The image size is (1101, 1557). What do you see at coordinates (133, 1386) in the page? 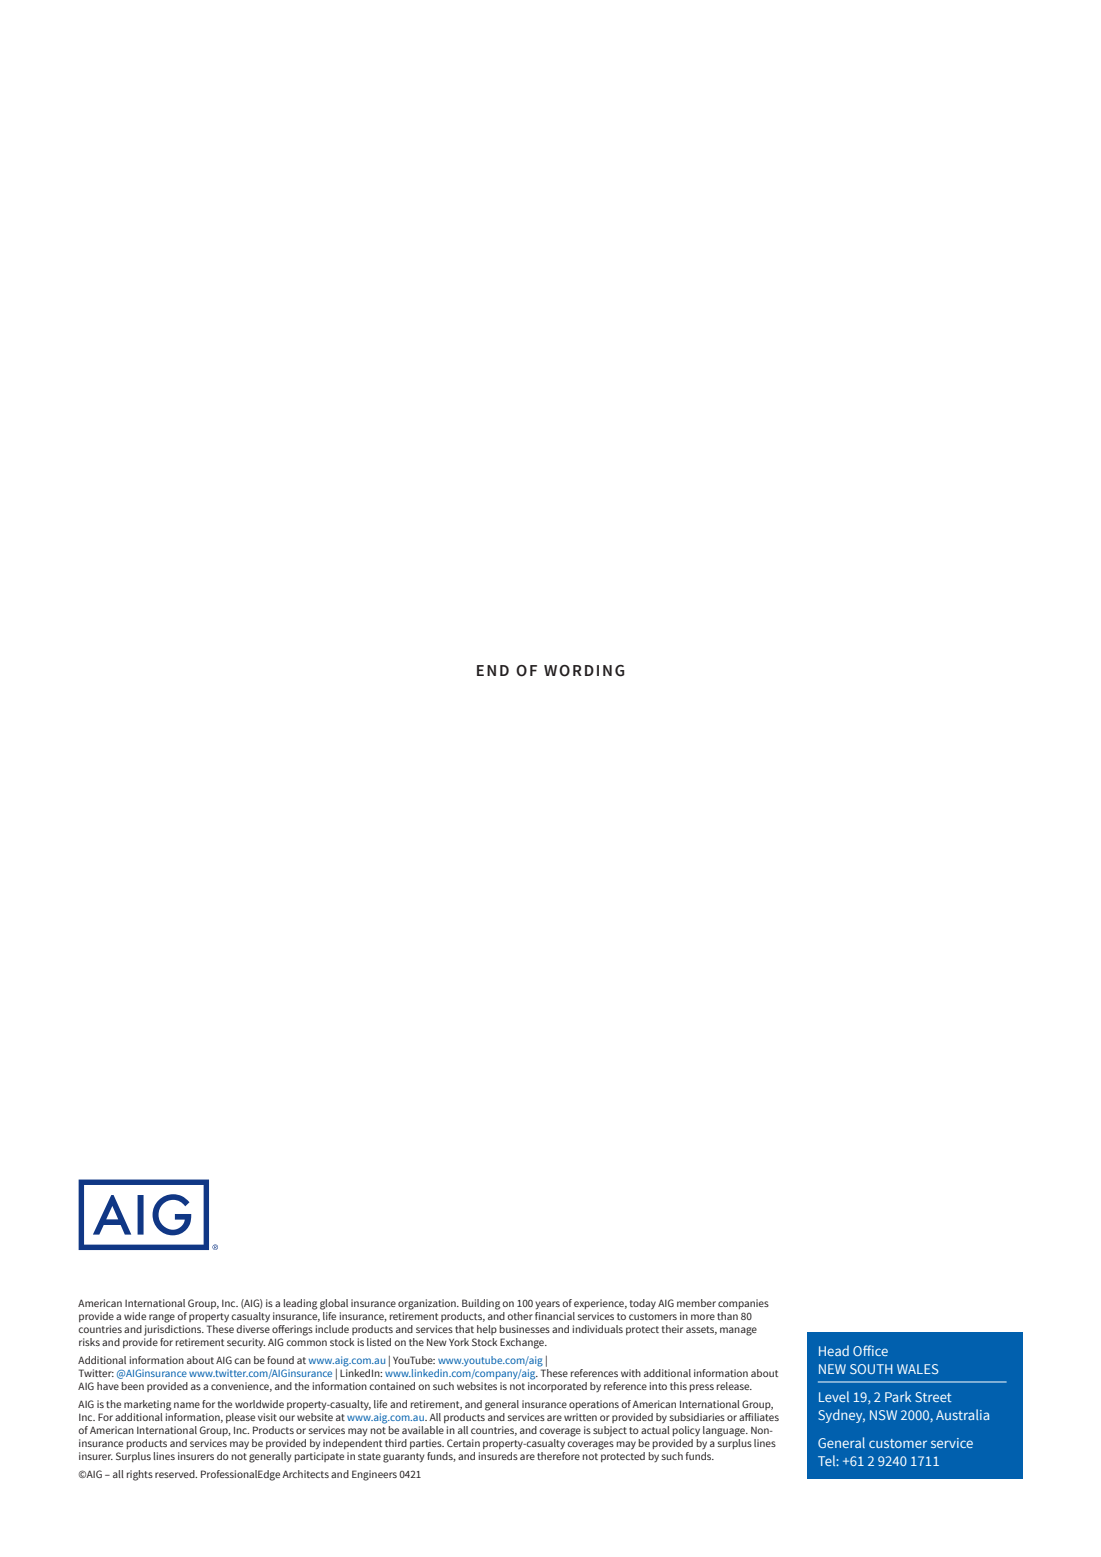
I see `been` at bounding box center [133, 1386].
